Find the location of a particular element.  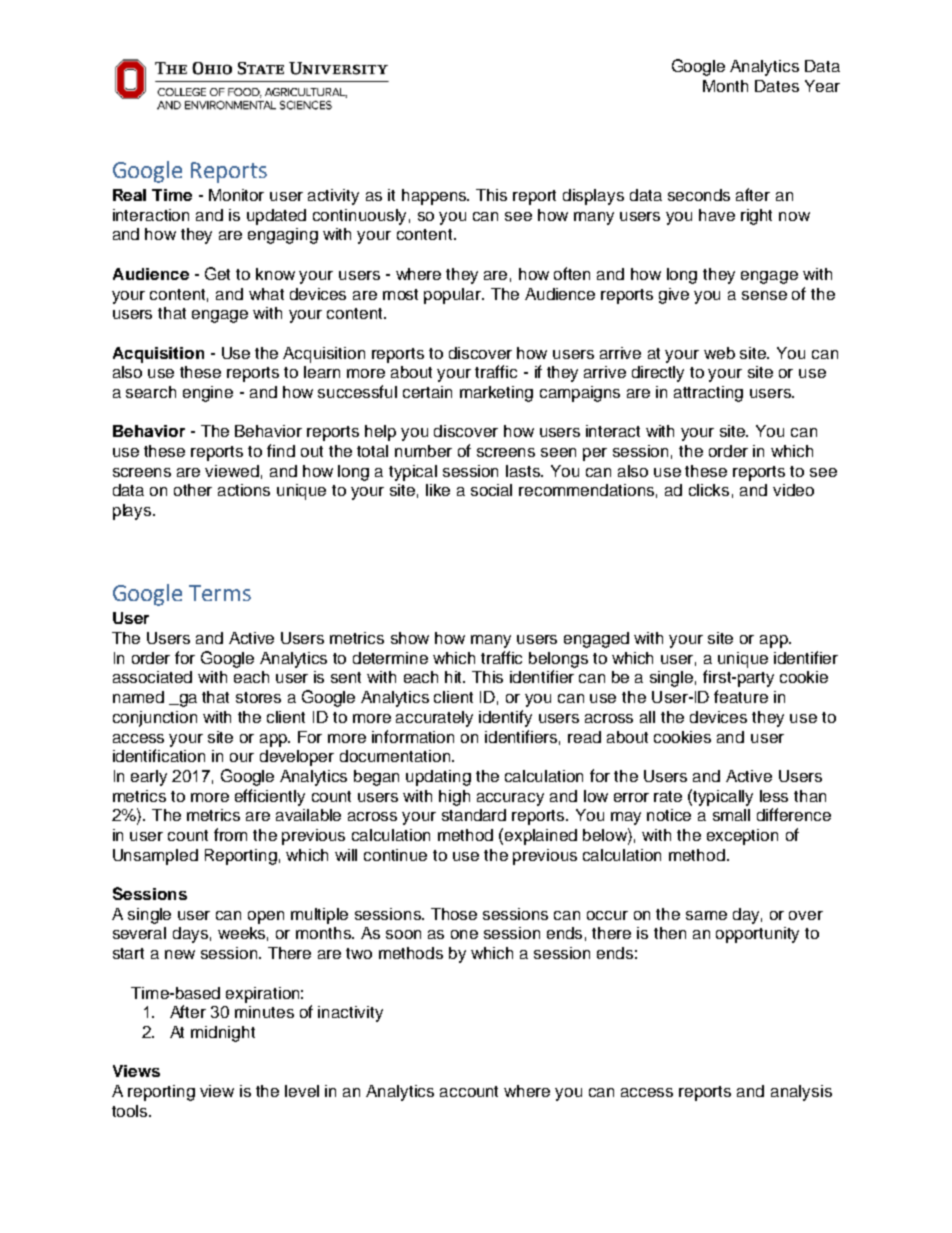

number is located at coordinates (423, 451).
